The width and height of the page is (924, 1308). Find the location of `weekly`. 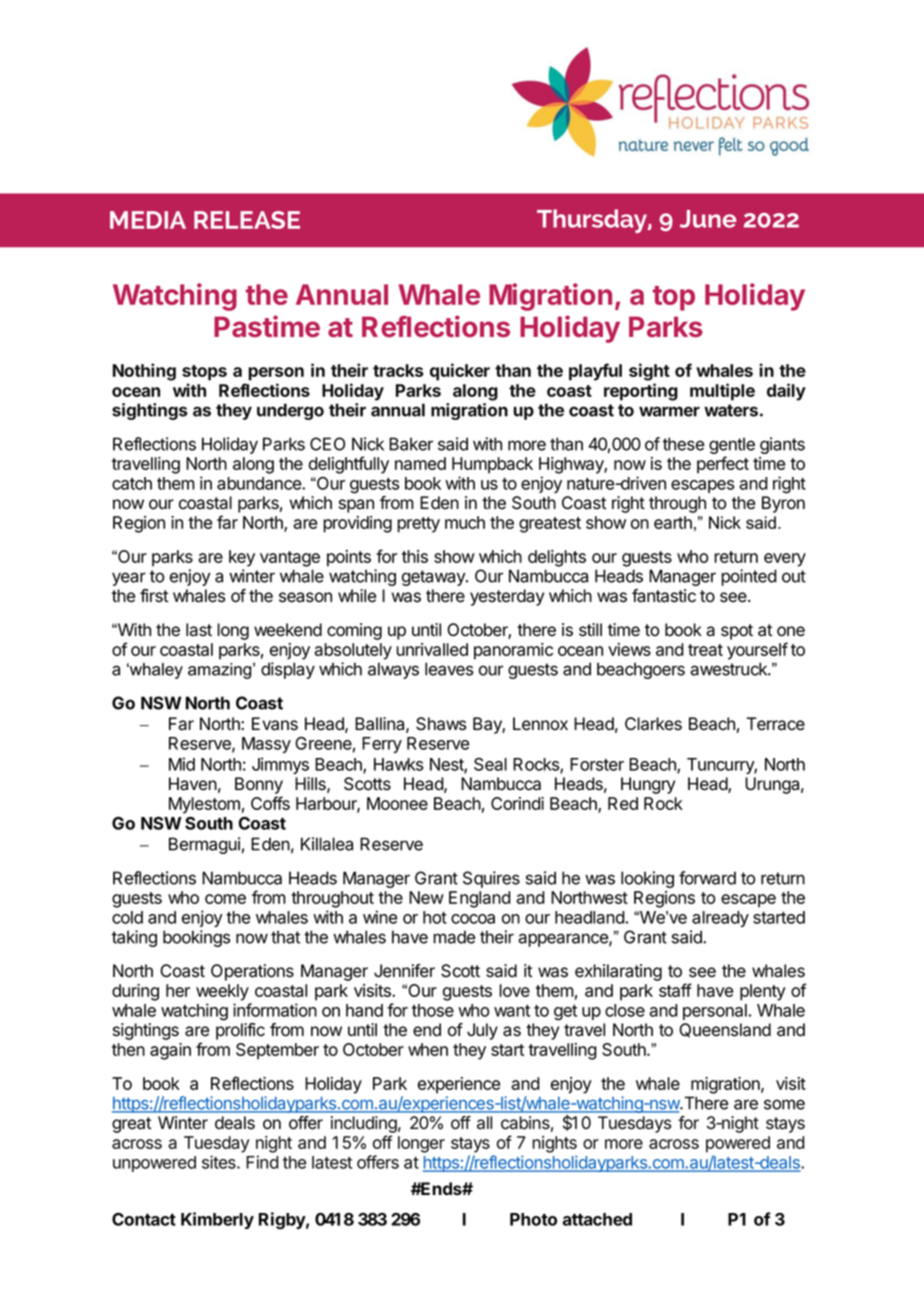

weekly is located at coordinates (222, 992).
